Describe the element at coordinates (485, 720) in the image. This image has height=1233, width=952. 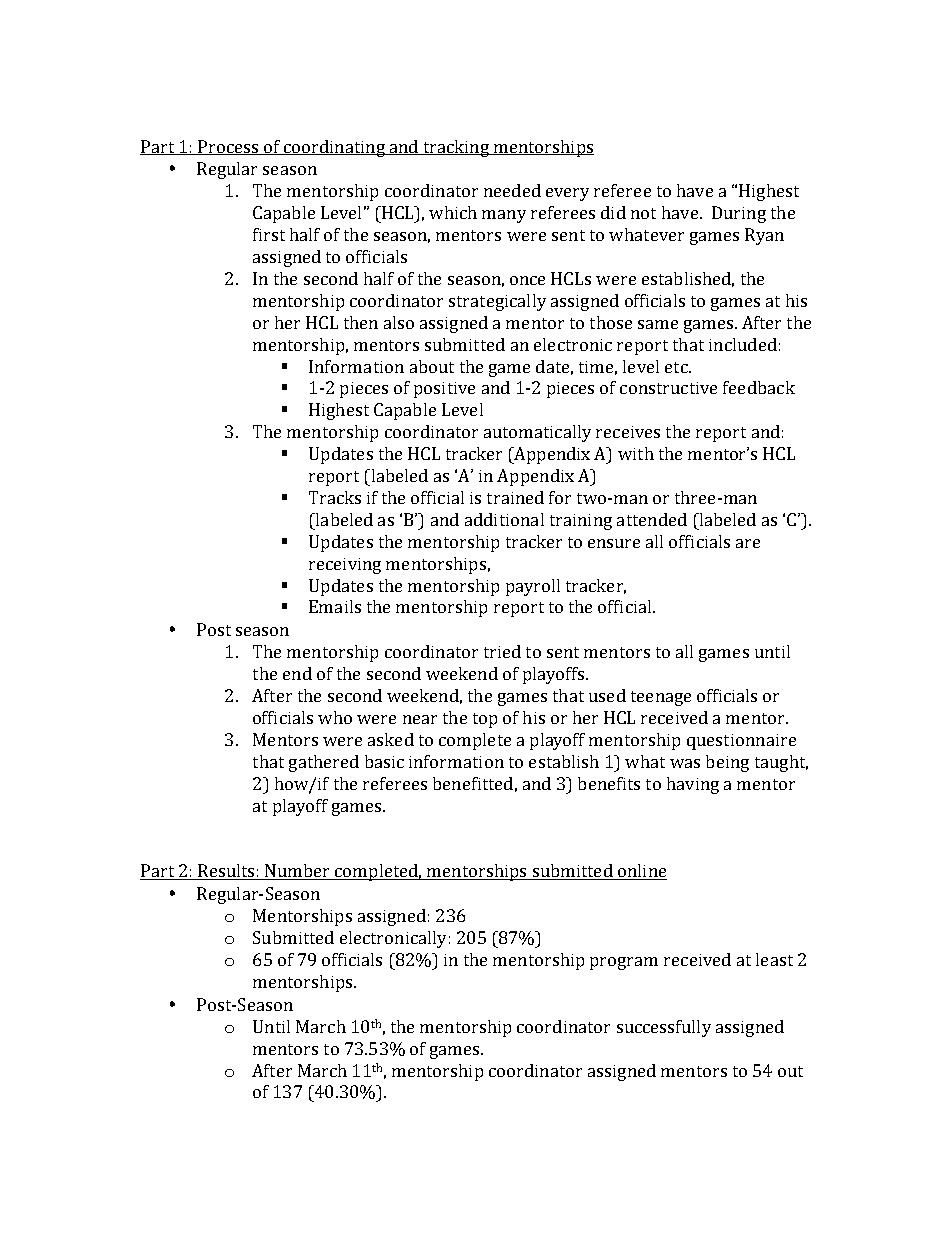
I see `top` at that location.
